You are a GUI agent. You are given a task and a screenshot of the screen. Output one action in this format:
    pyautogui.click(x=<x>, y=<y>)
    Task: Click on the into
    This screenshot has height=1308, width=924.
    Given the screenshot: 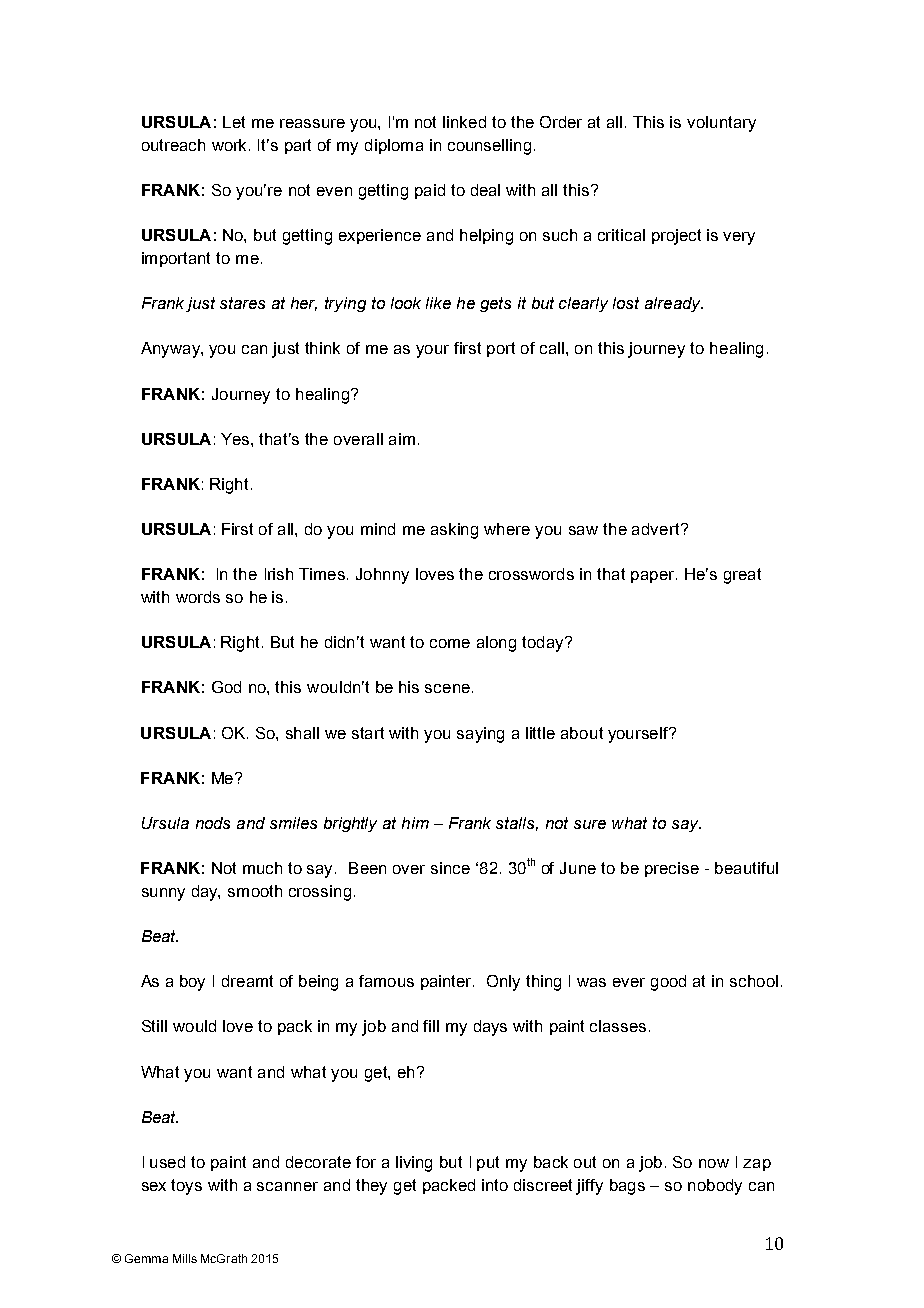 What is the action you would take?
    pyautogui.click(x=495, y=1185)
